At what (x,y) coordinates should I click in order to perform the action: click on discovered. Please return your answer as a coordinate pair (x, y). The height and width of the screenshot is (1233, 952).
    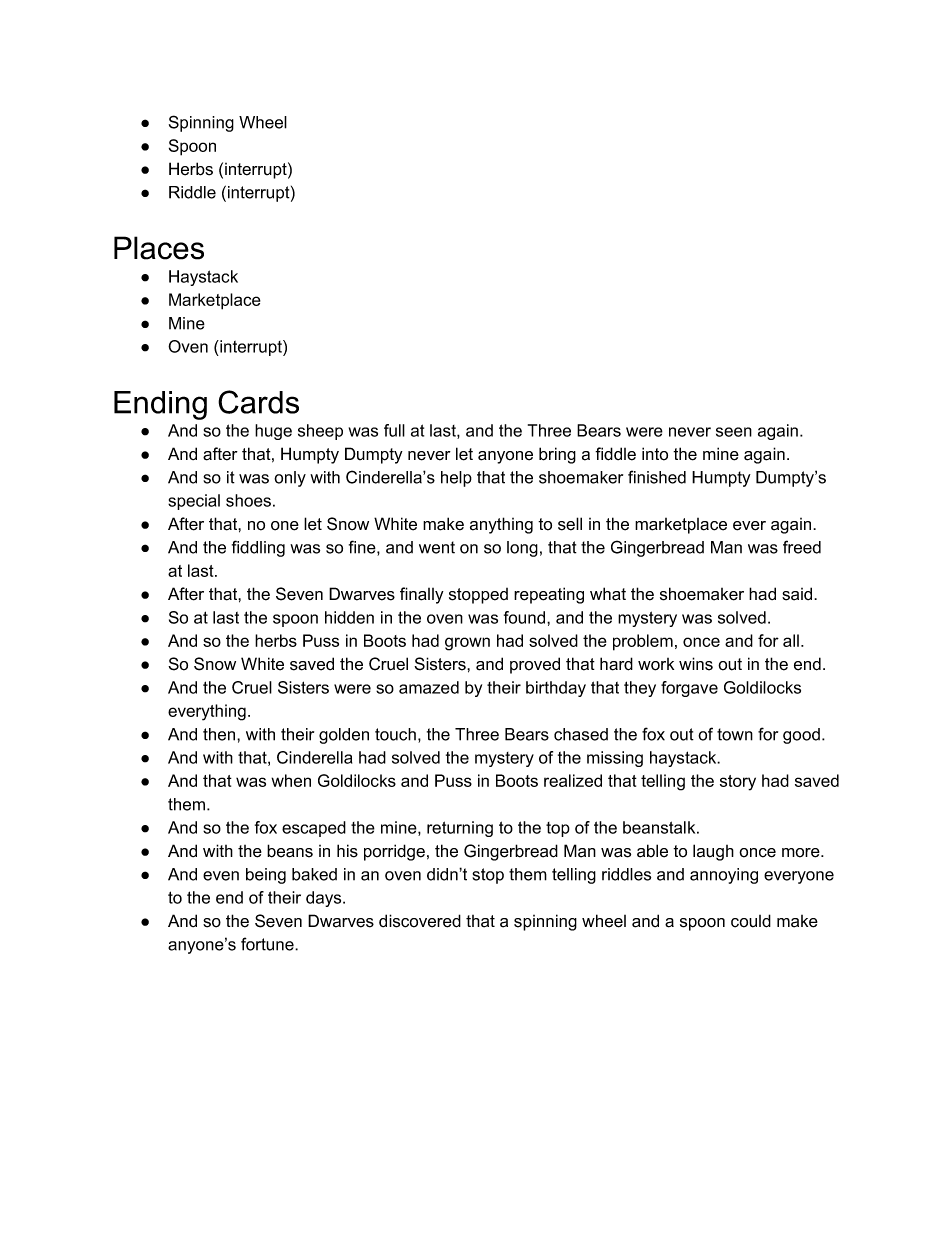
    Looking at the image, I should click on (420, 921).
